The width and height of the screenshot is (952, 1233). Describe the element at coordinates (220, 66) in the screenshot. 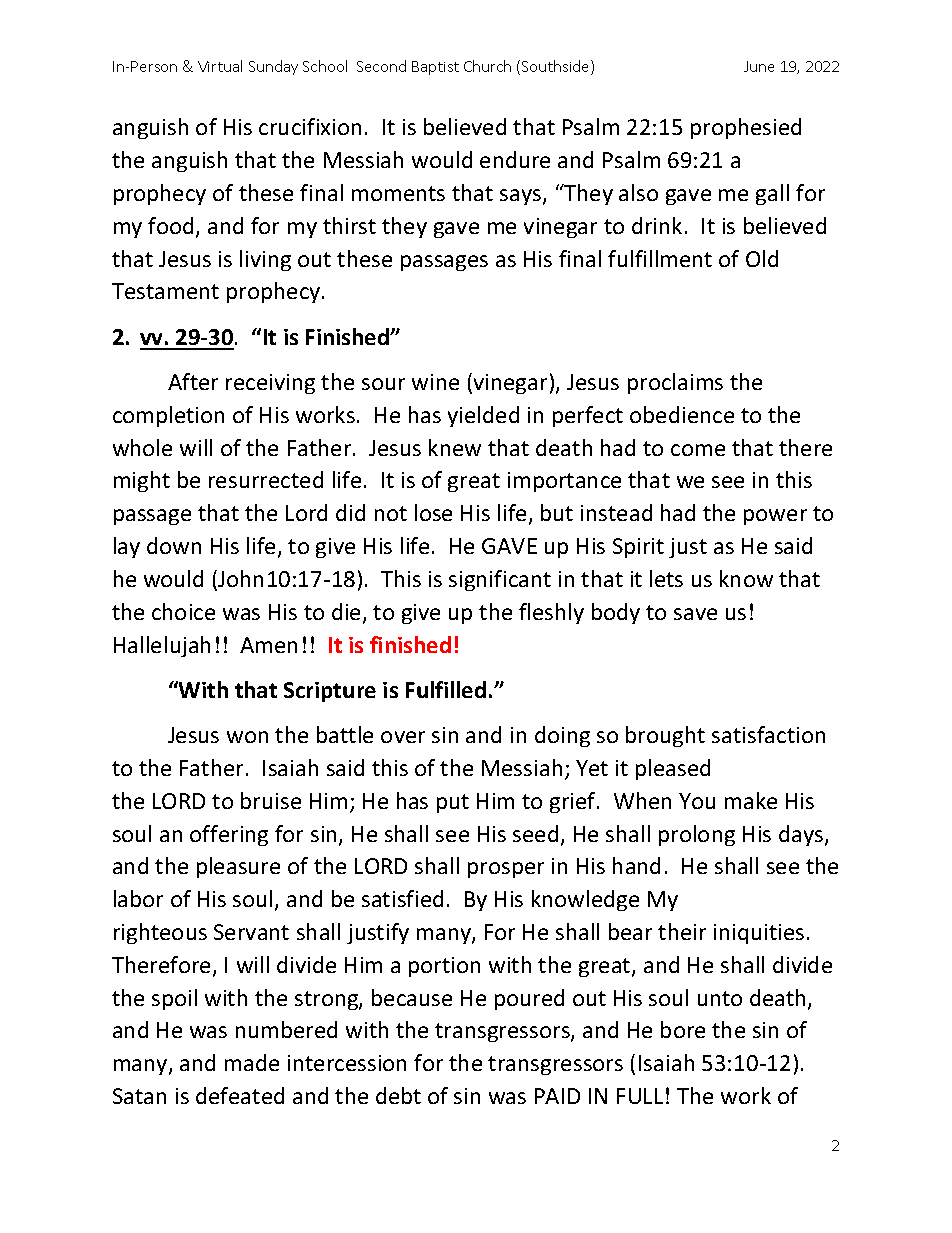

I see `Virtual` at that location.
